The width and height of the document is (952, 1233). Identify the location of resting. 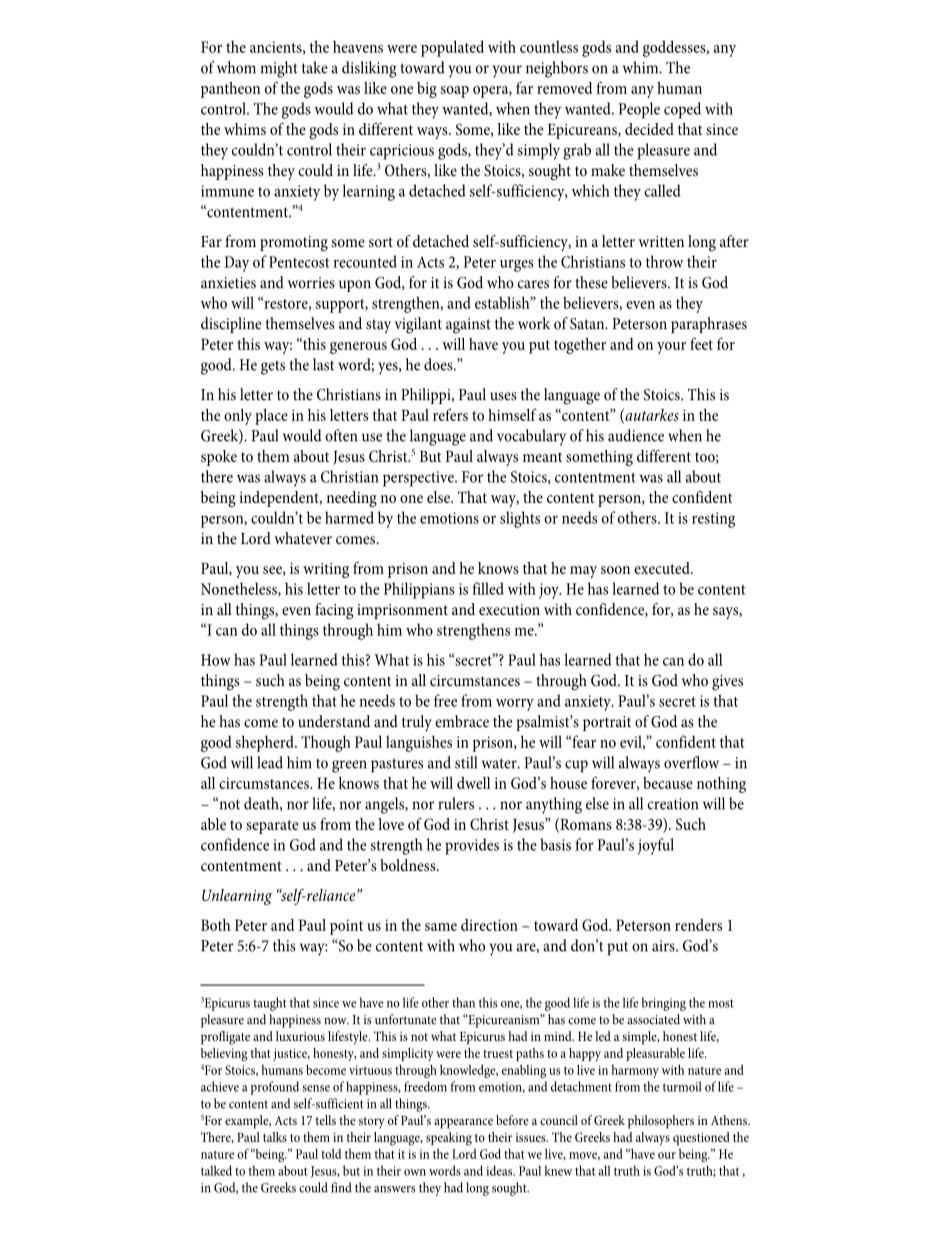
(713, 520).
